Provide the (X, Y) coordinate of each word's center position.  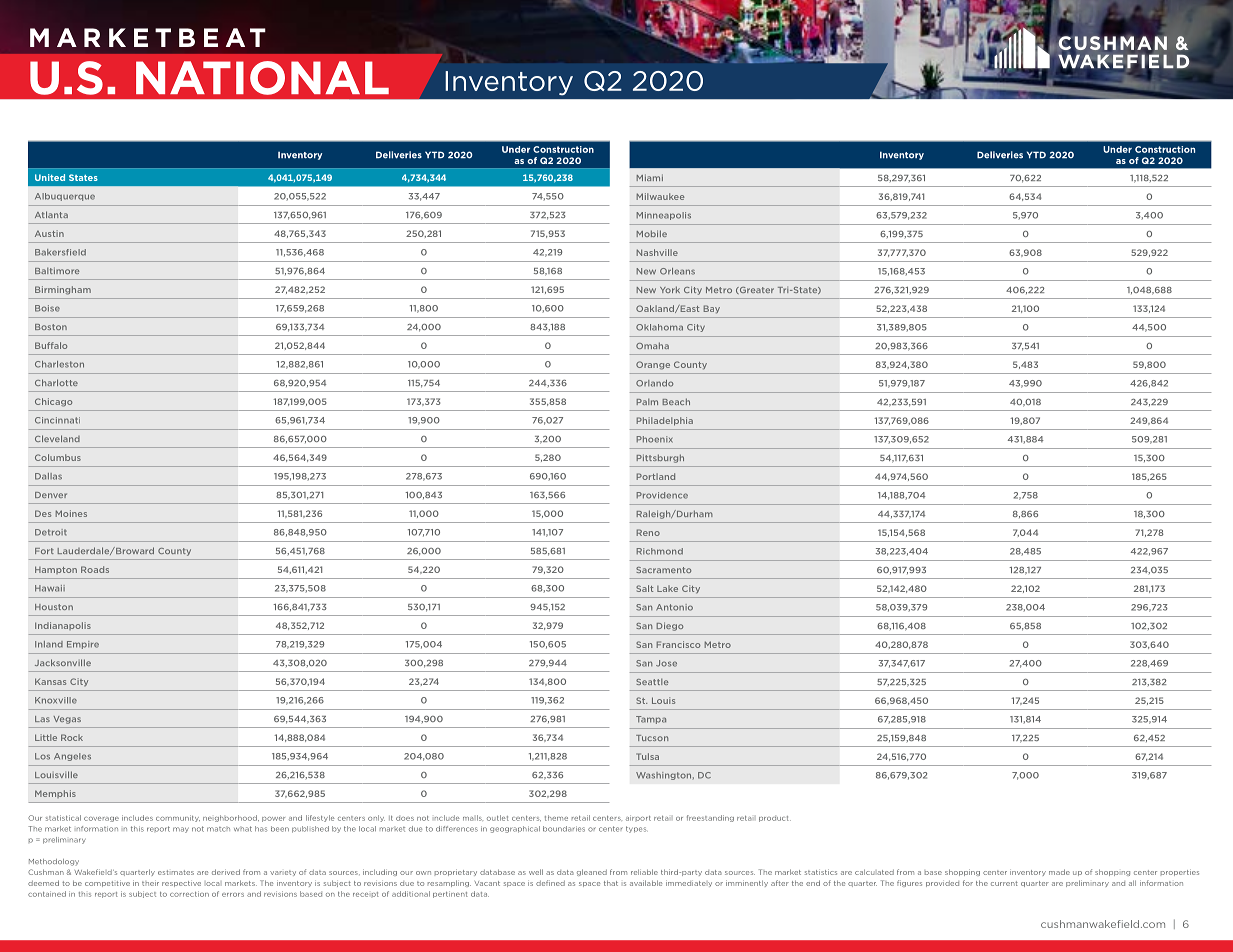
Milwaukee (660, 196)
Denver (51, 495)
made (1059, 872)
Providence (662, 495)
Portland (655, 476)
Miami (649, 177)
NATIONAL (262, 78)
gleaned (592, 872)
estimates (176, 872)
